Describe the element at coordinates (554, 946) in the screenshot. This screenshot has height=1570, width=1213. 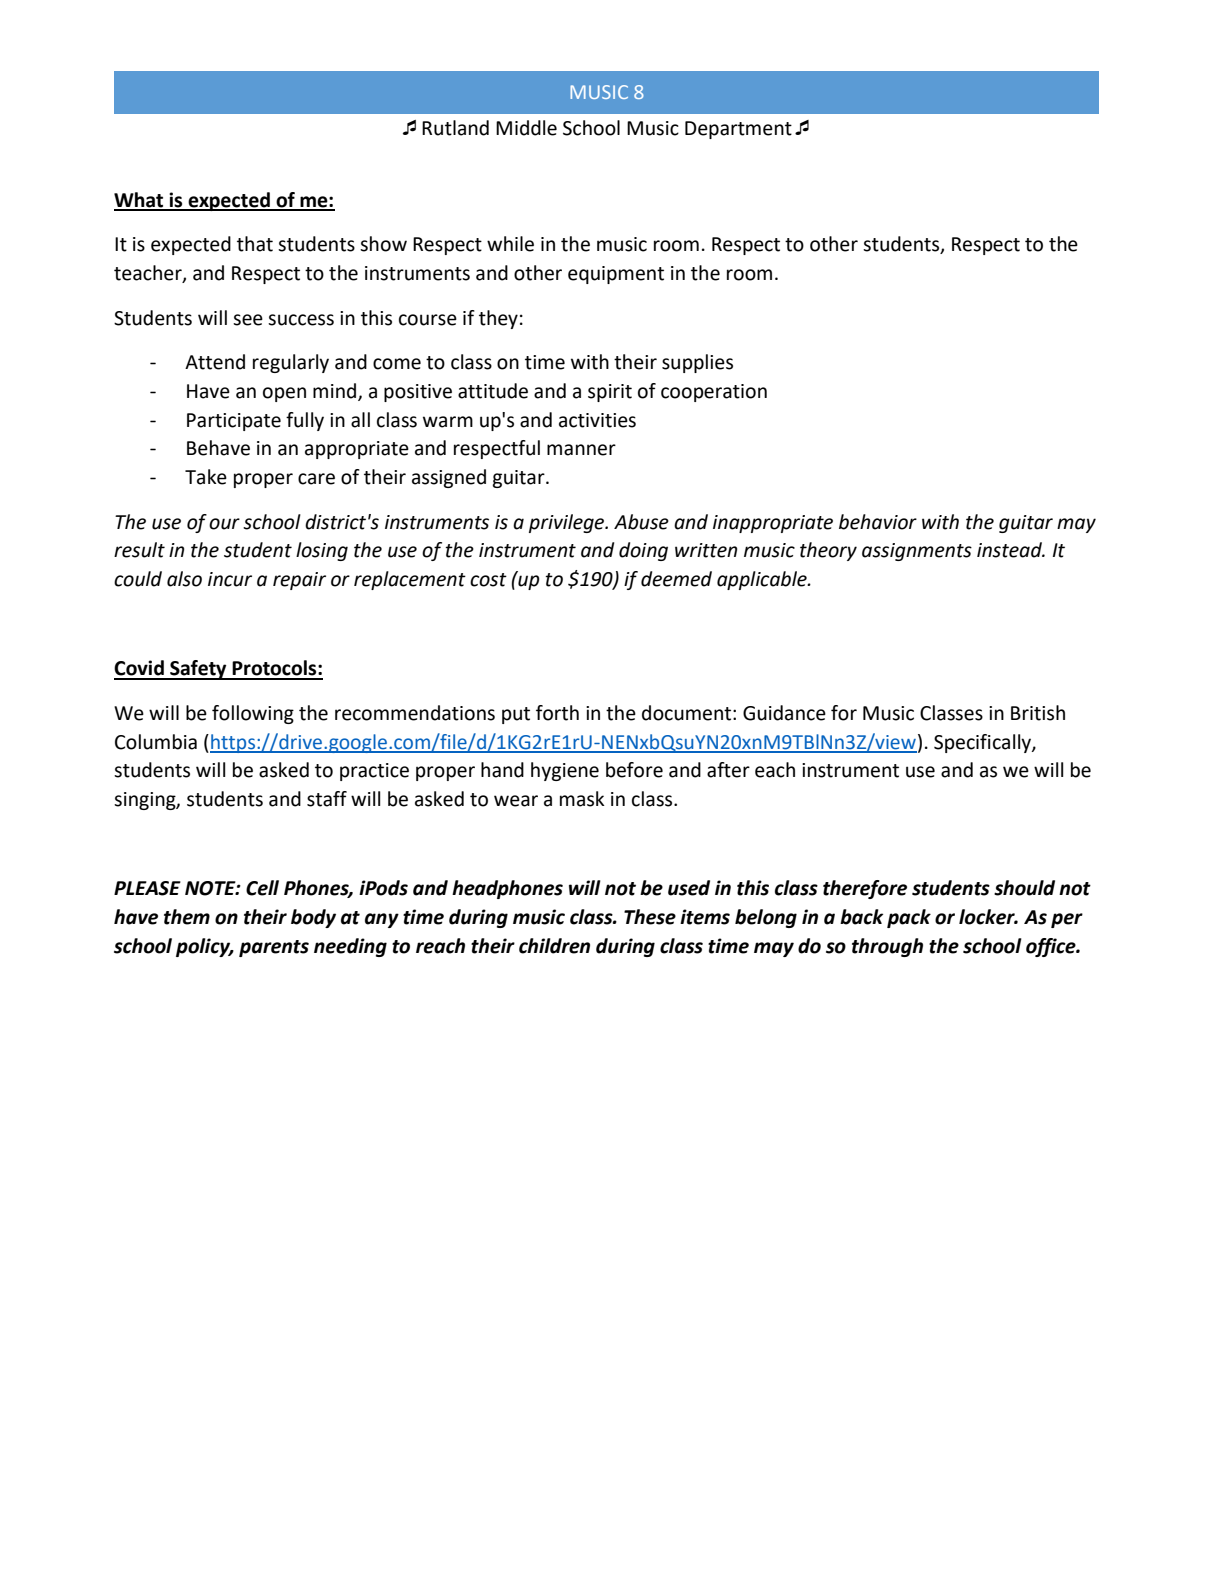
I see `children` at that location.
